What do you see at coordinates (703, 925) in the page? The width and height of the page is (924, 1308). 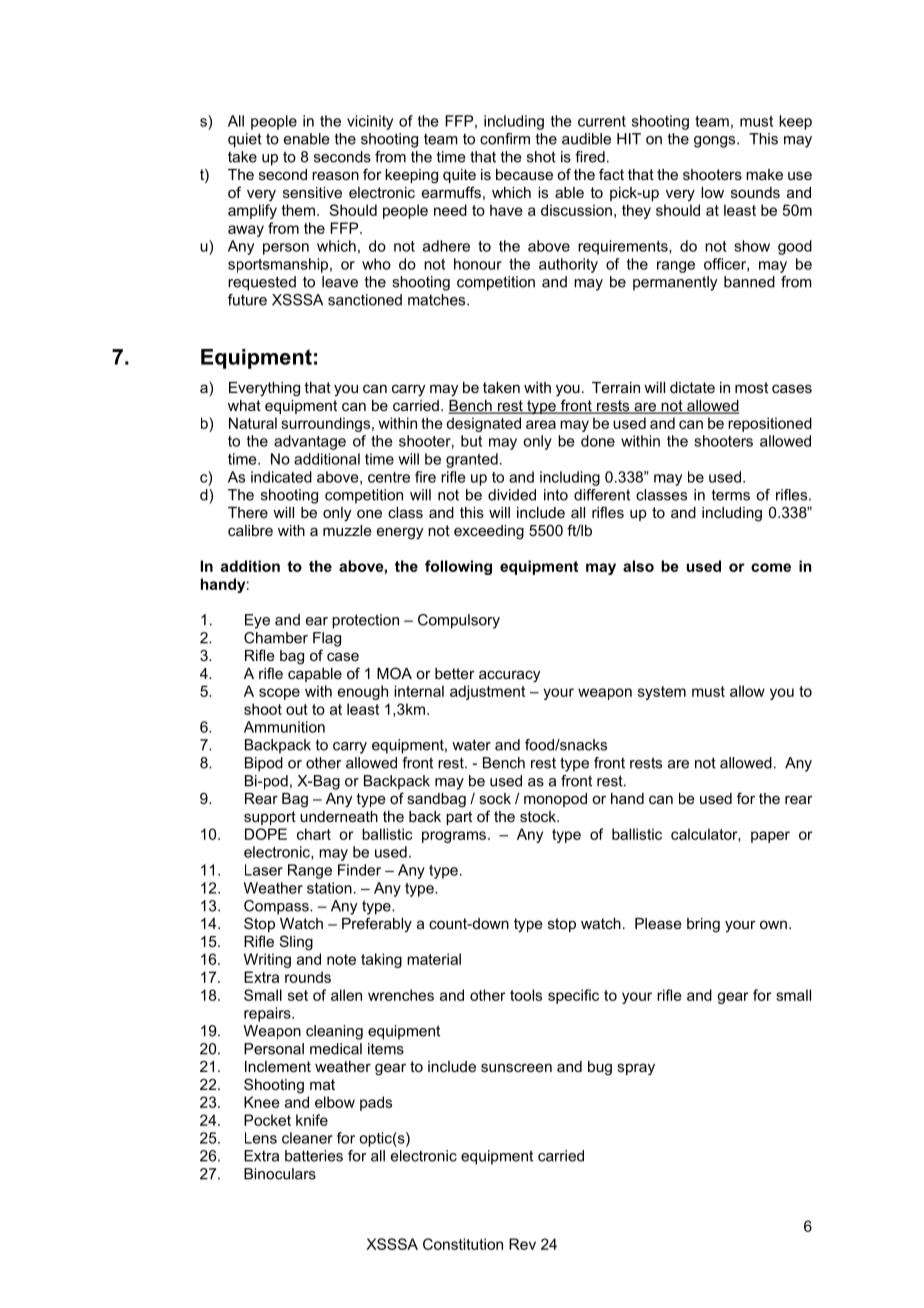 I see `bring` at bounding box center [703, 925].
